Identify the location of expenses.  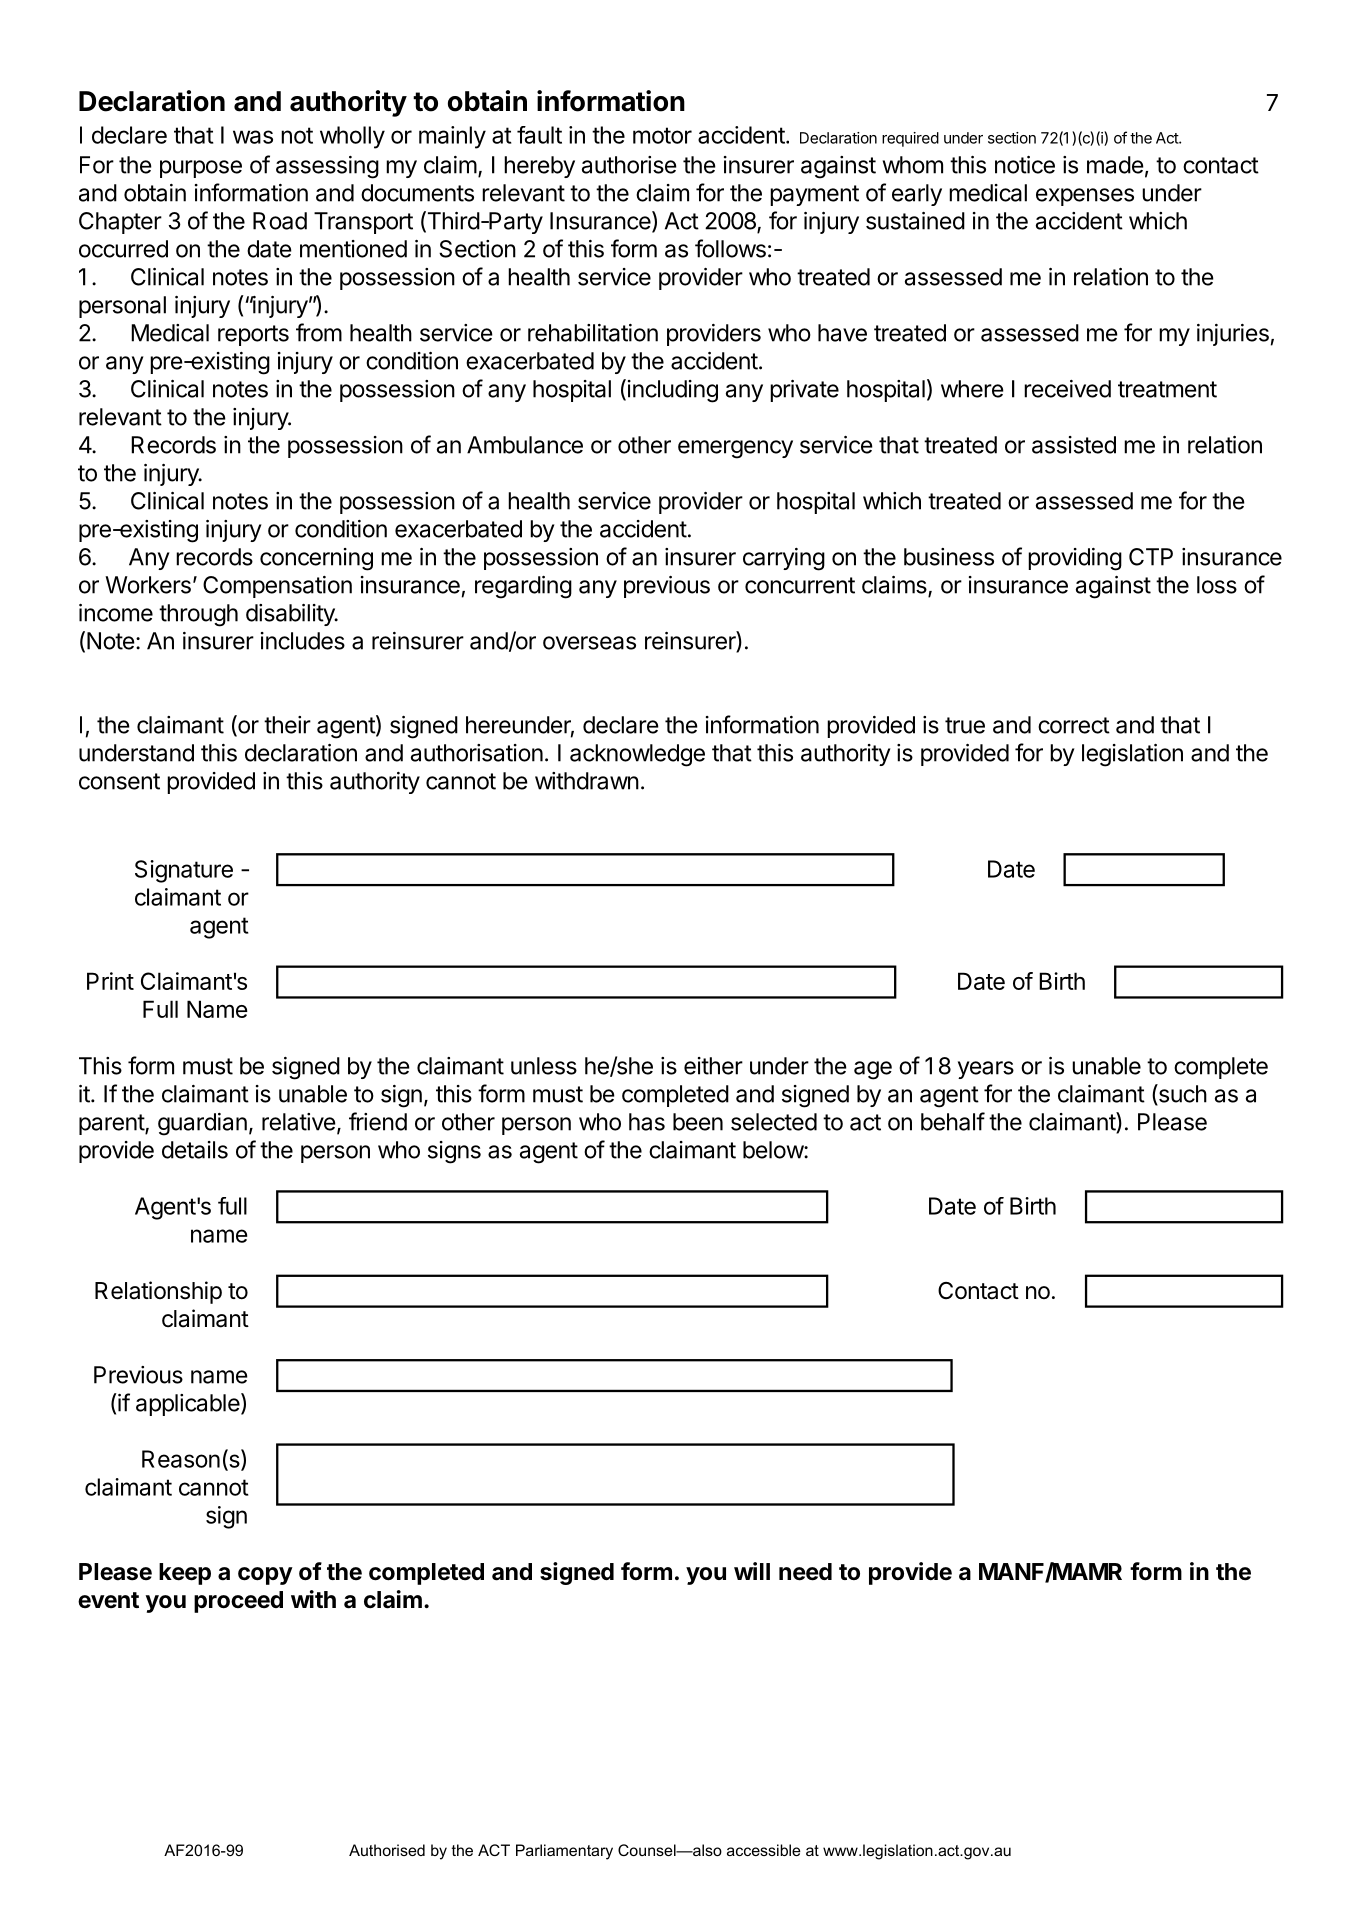
(1085, 197).
